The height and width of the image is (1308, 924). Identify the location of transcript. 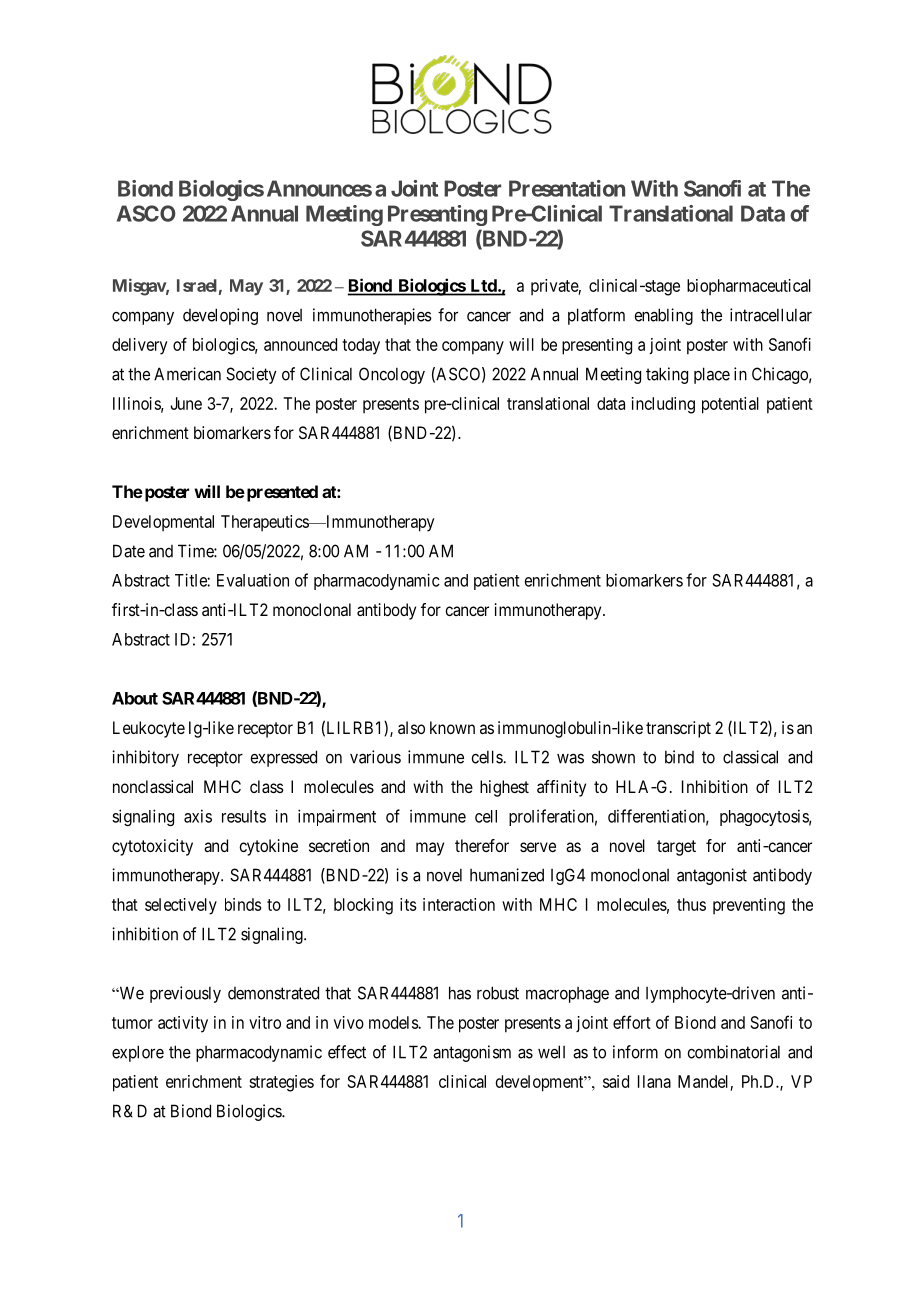
(678, 729).
